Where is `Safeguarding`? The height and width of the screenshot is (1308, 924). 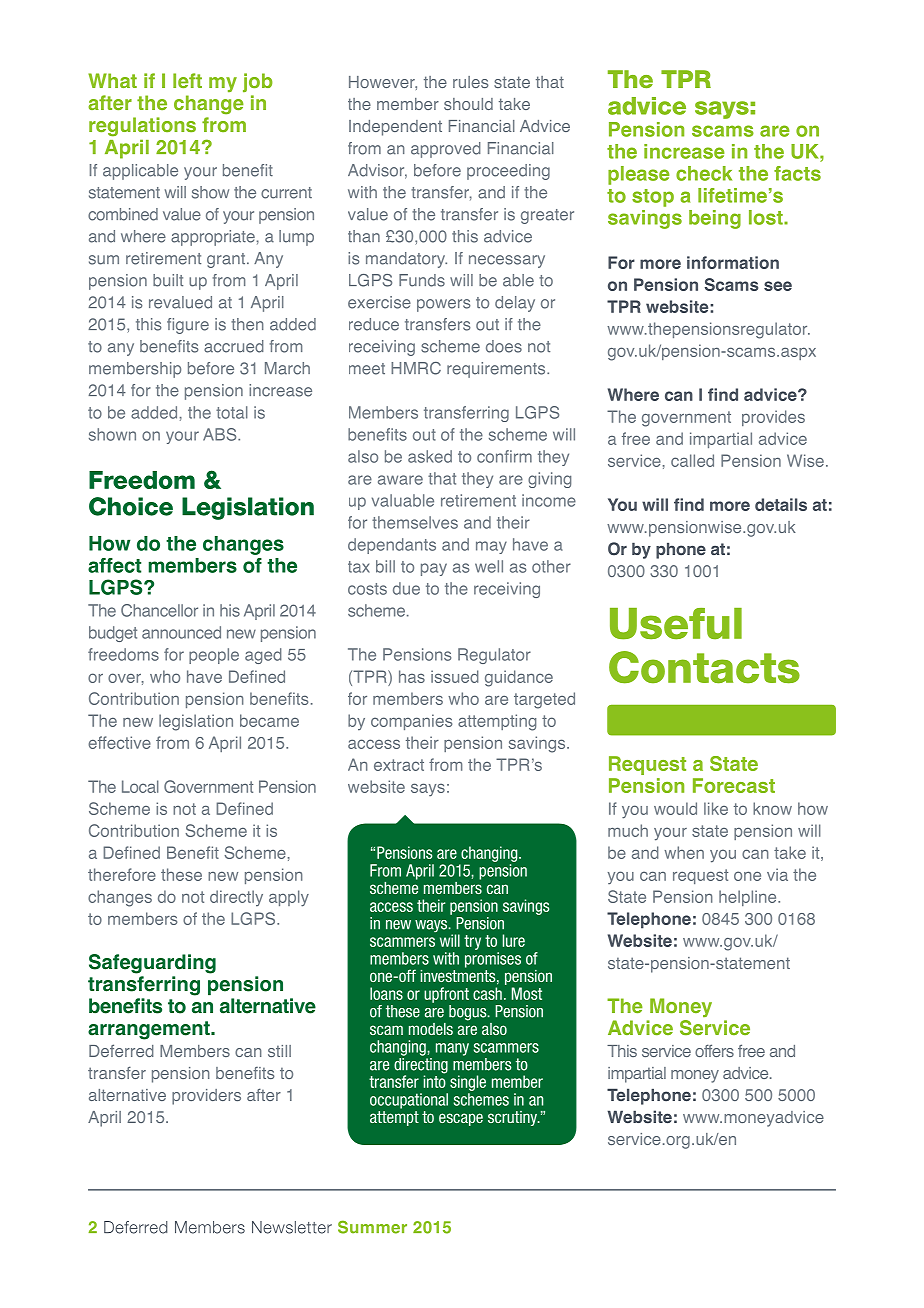
Safeguarding is located at coordinates (152, 964).
